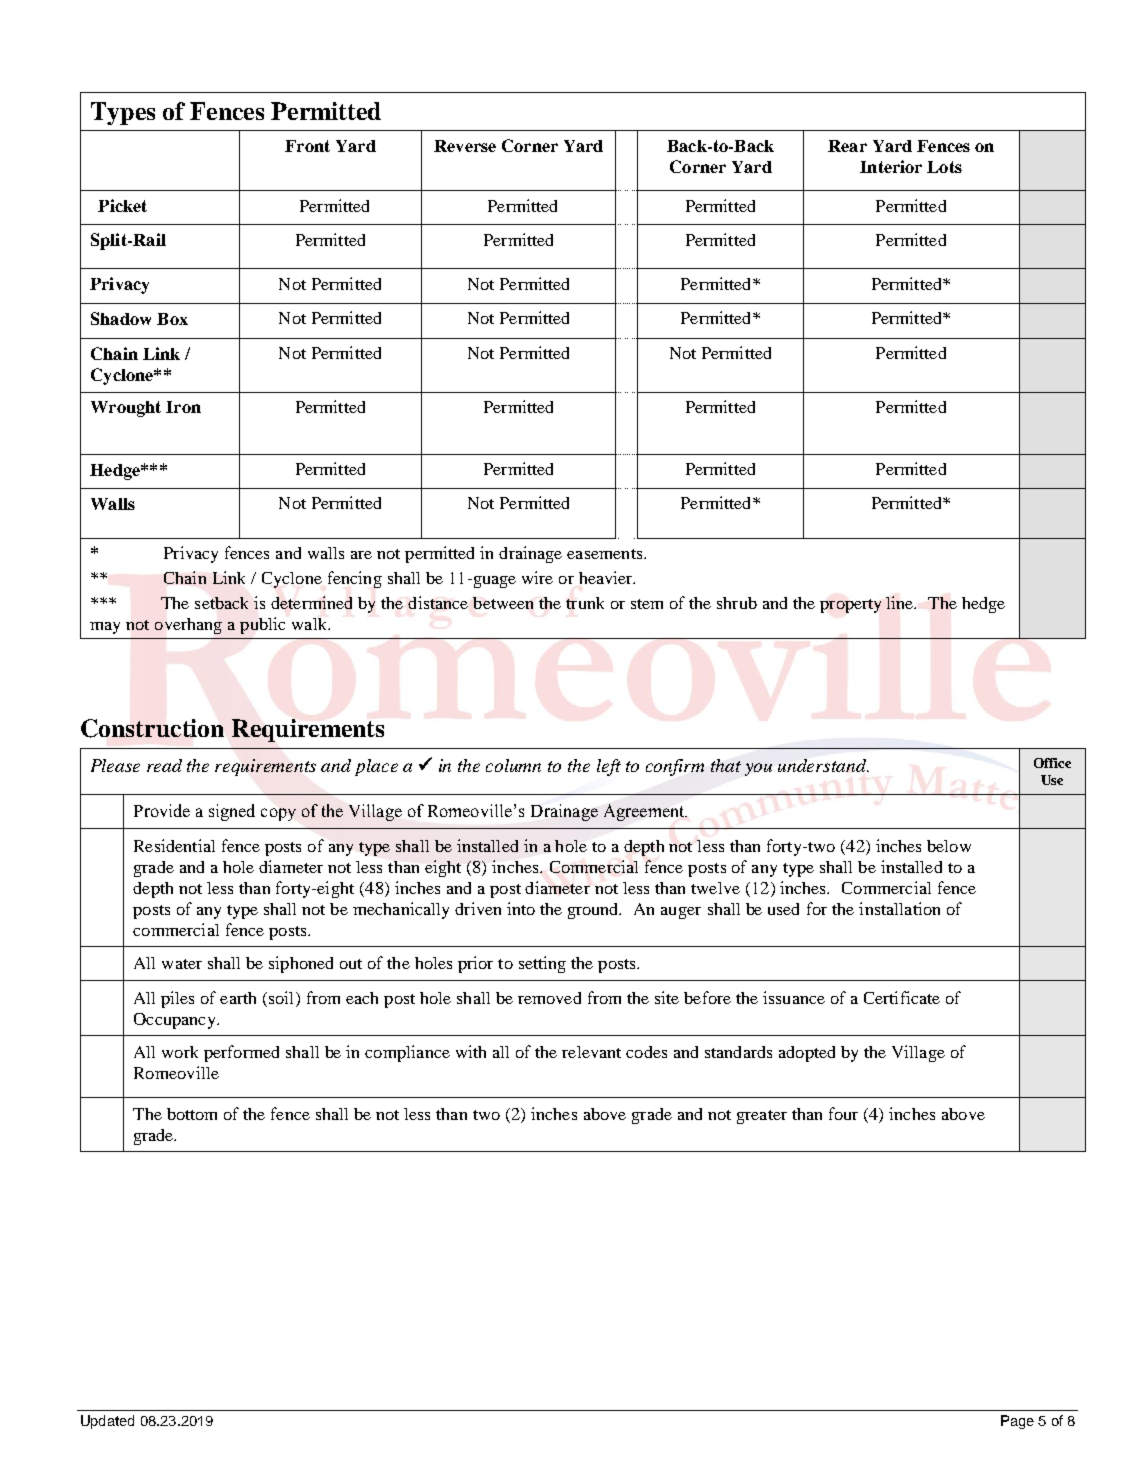  I want to click on Updated, so click(107, 1422).
